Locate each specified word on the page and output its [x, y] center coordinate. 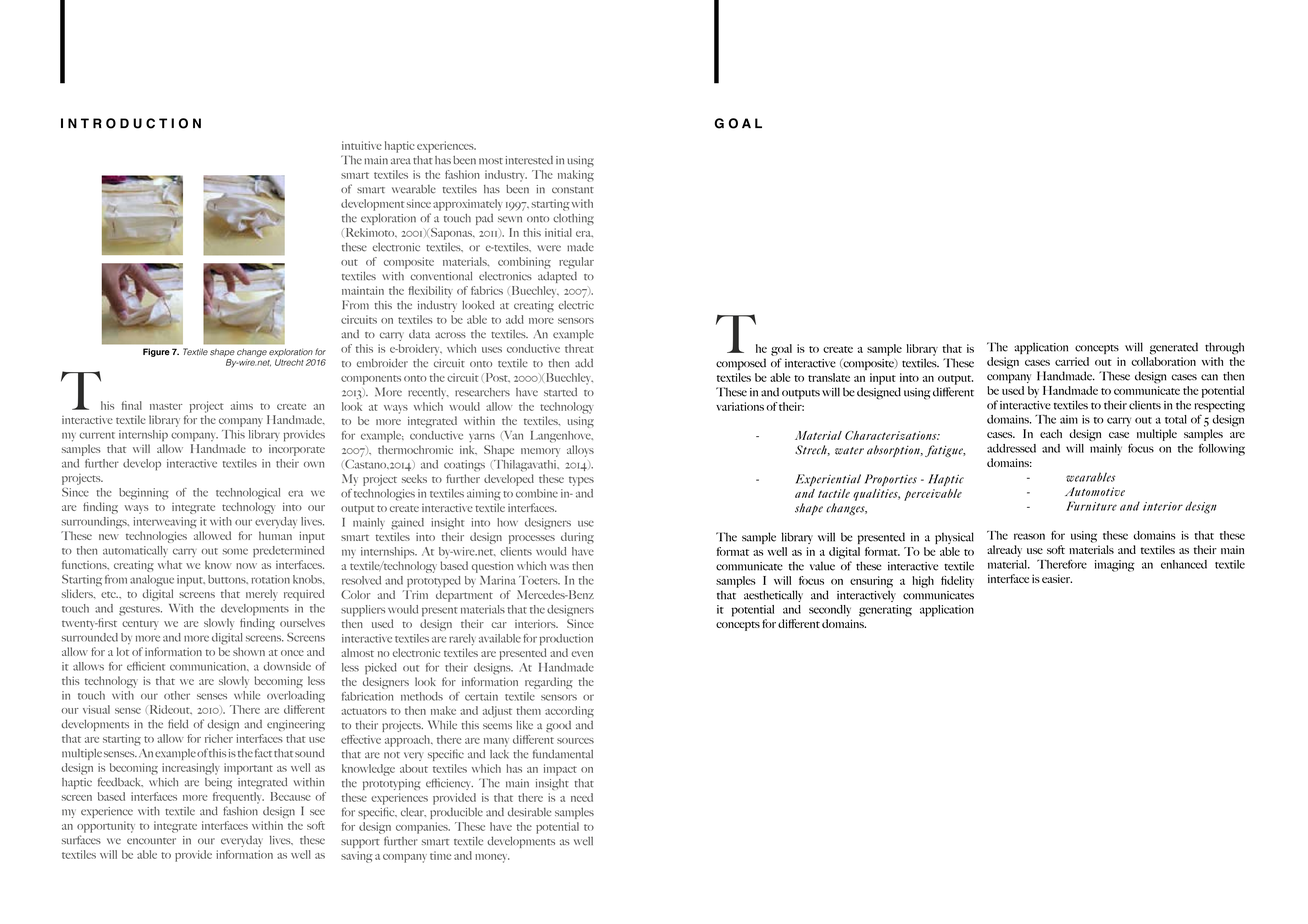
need [582, 797]
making [576, 176]
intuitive [362, 145]
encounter [151, 841]
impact [560, 770]
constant [573, 190]
